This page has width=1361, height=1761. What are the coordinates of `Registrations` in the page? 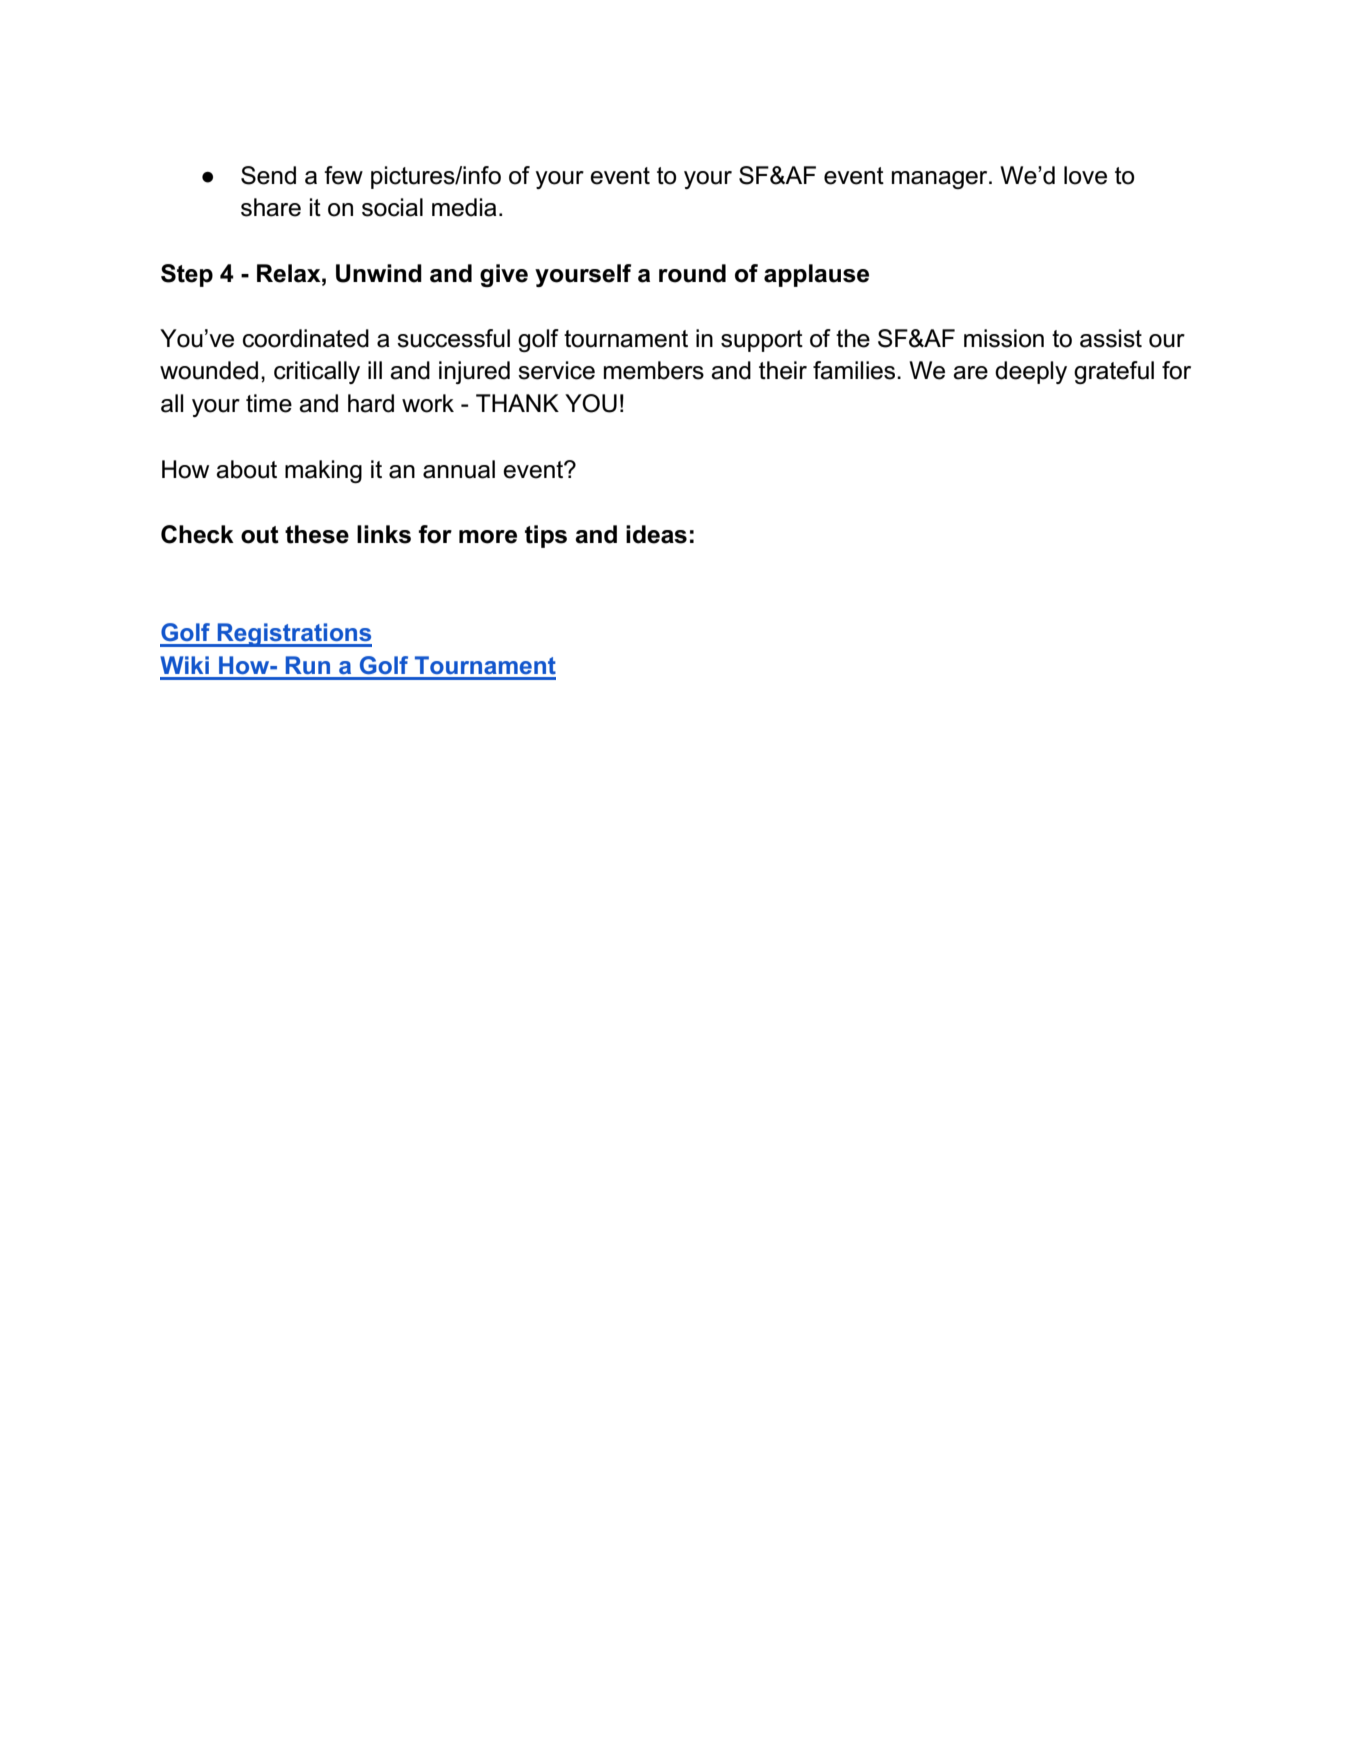 It's located at (293, 635).
